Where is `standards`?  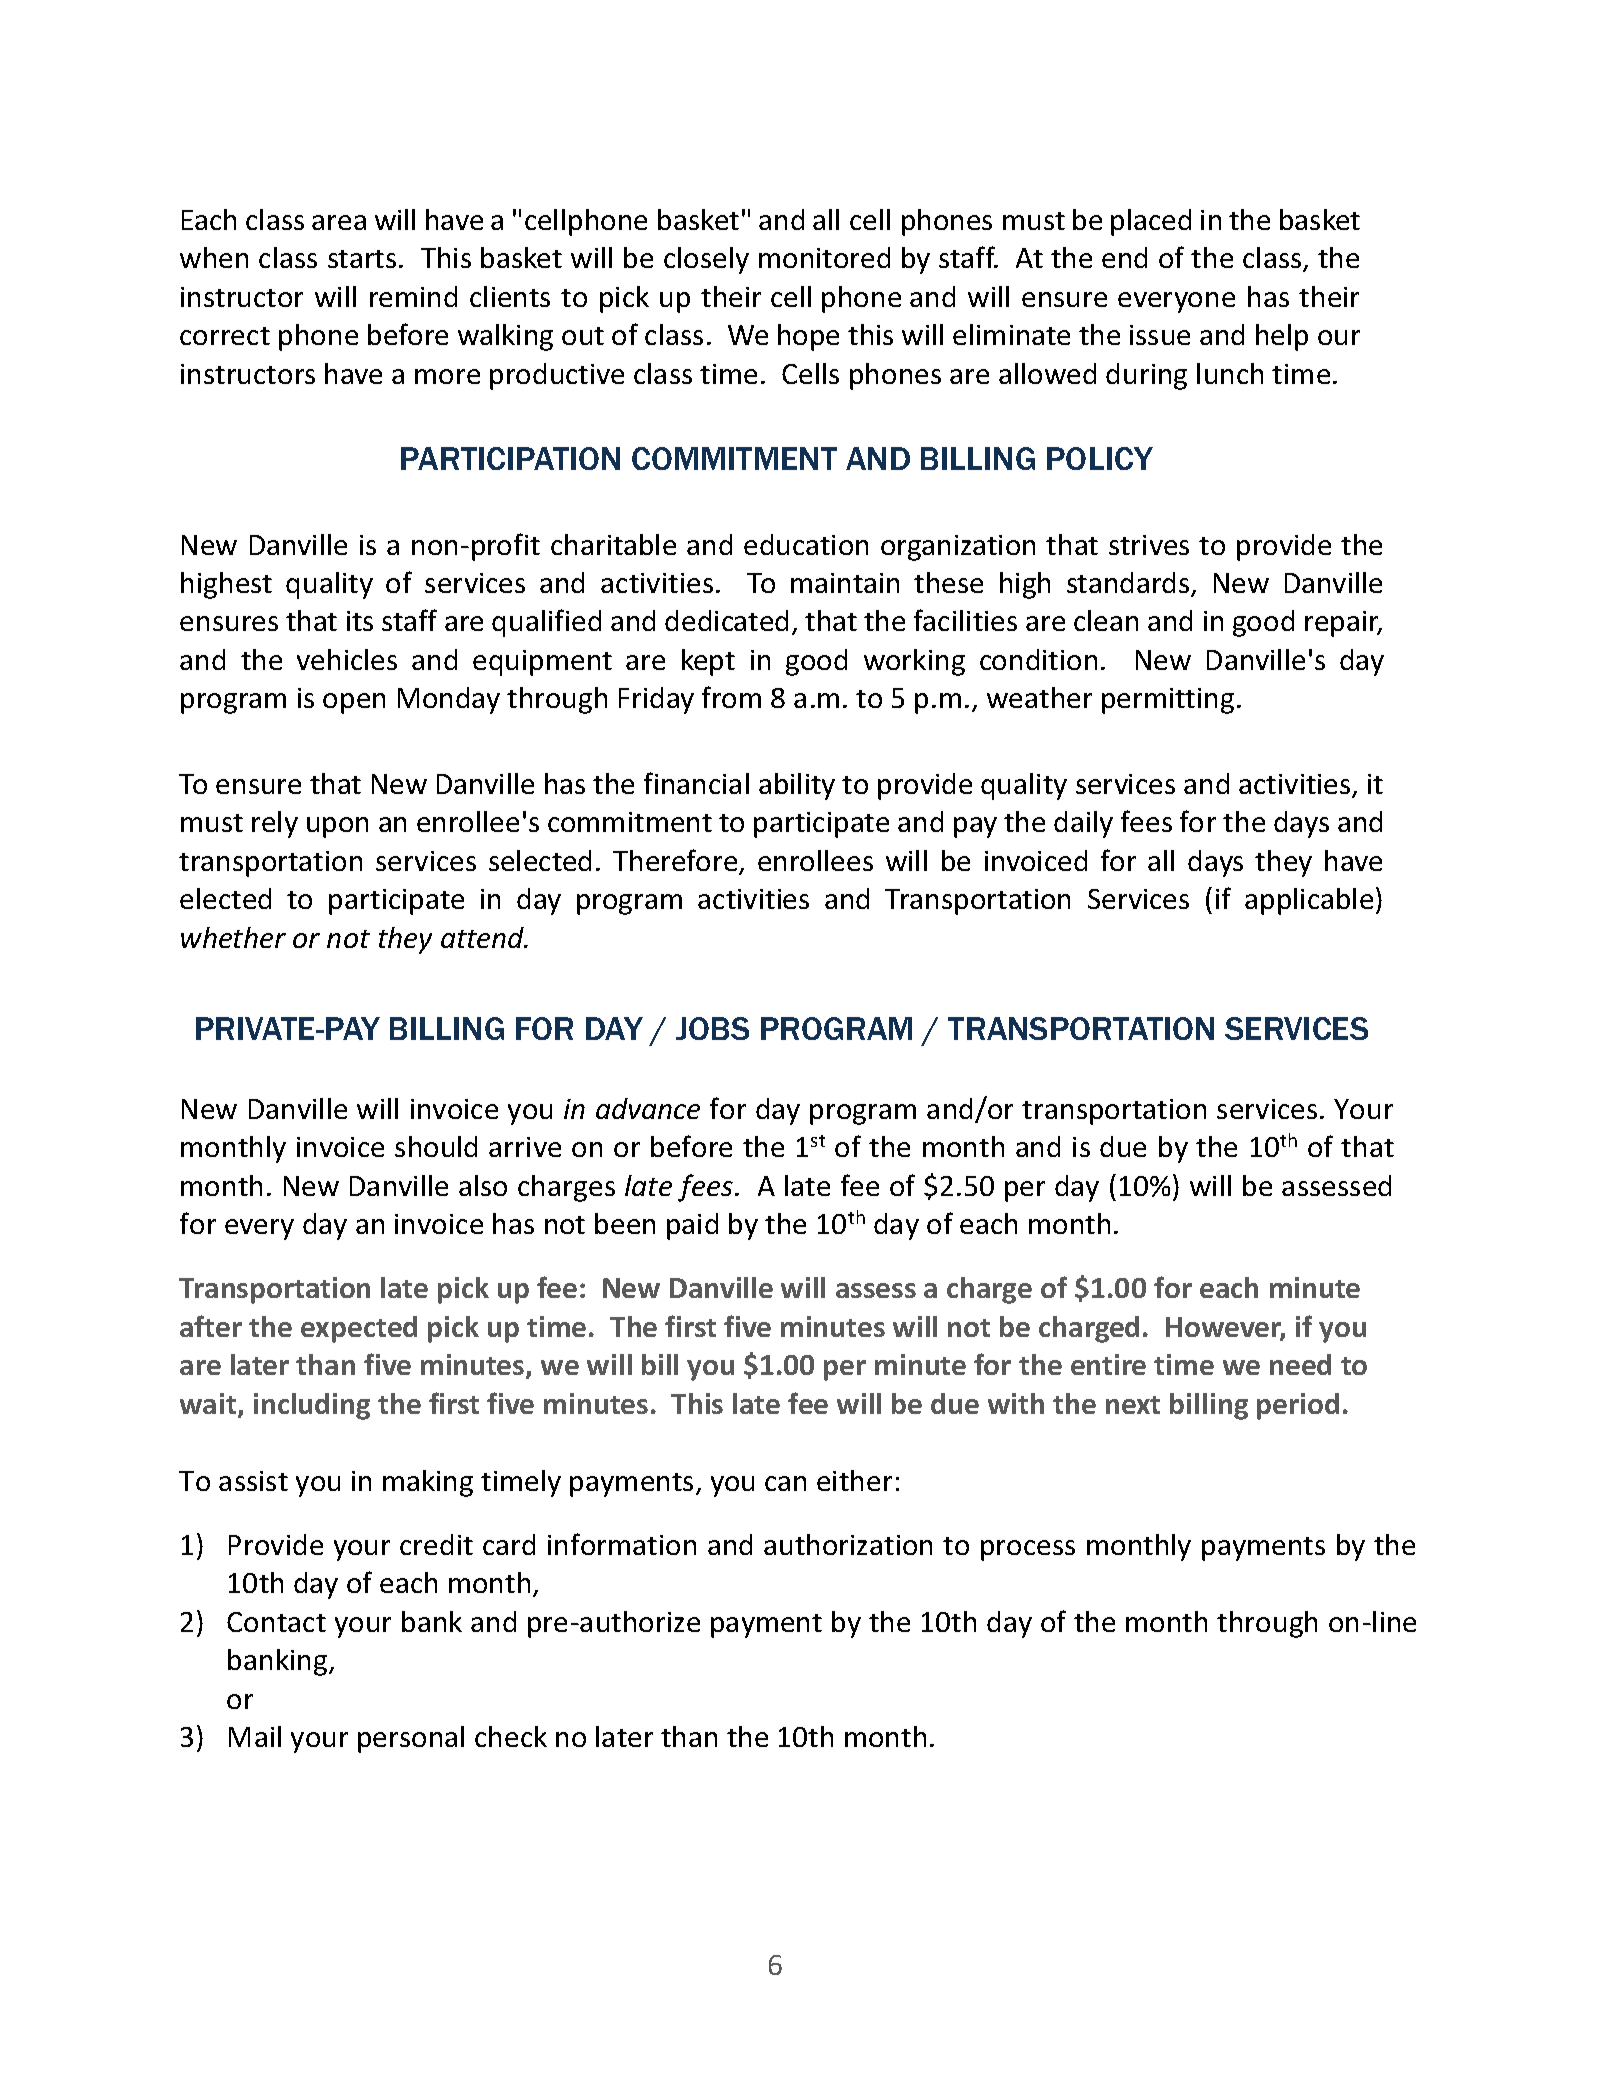 standards is located at coordinates (1129, 584).
